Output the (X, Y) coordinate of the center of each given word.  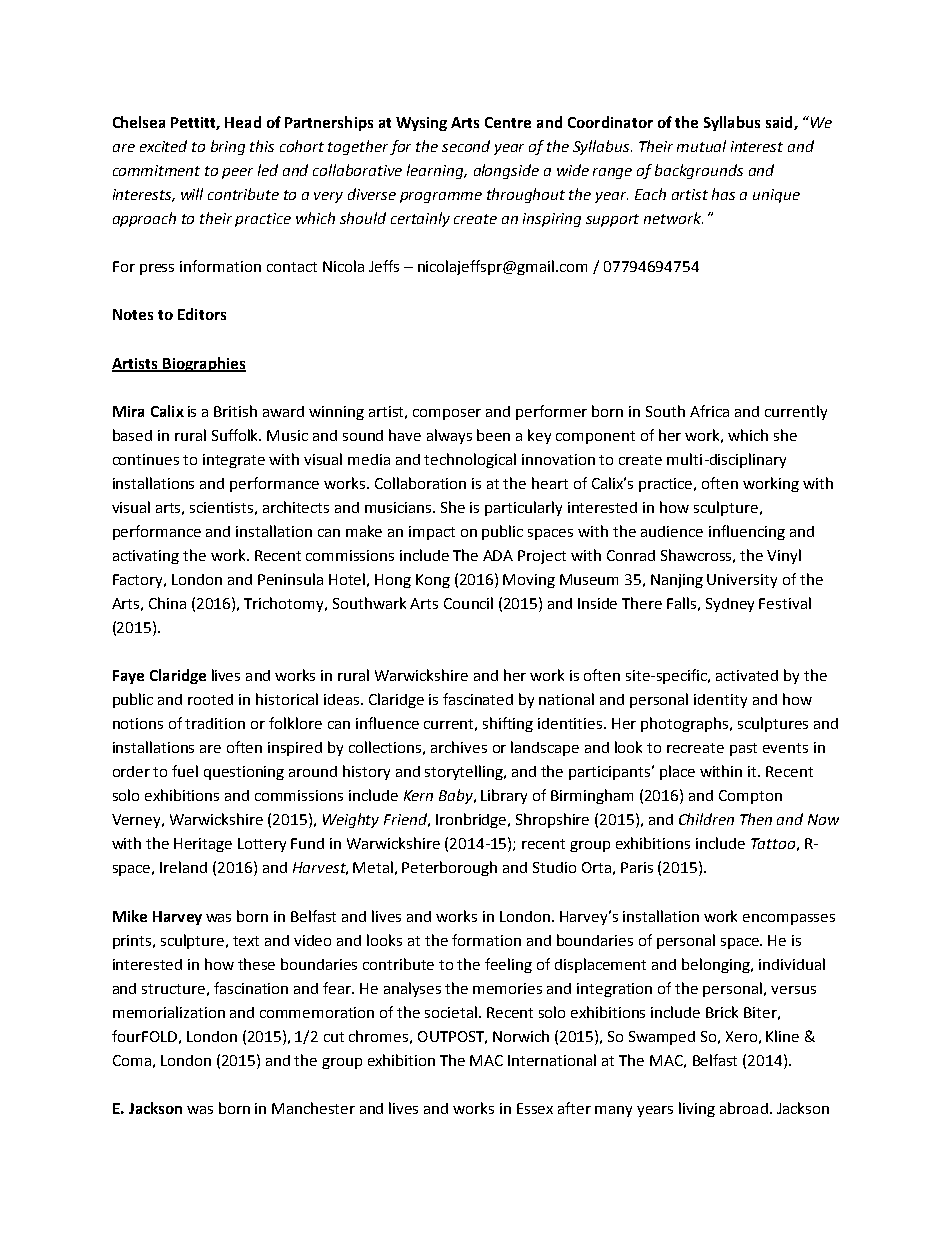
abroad (744, 1108)
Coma (132, 1060)
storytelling (465, 772)
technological (470, 460)
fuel (185, 771)
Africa (709, 411)
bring (228, 147)
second (466, 146)
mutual (701, 146)
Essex (535, 1108)
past (743, 749)
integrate (234, 461)
